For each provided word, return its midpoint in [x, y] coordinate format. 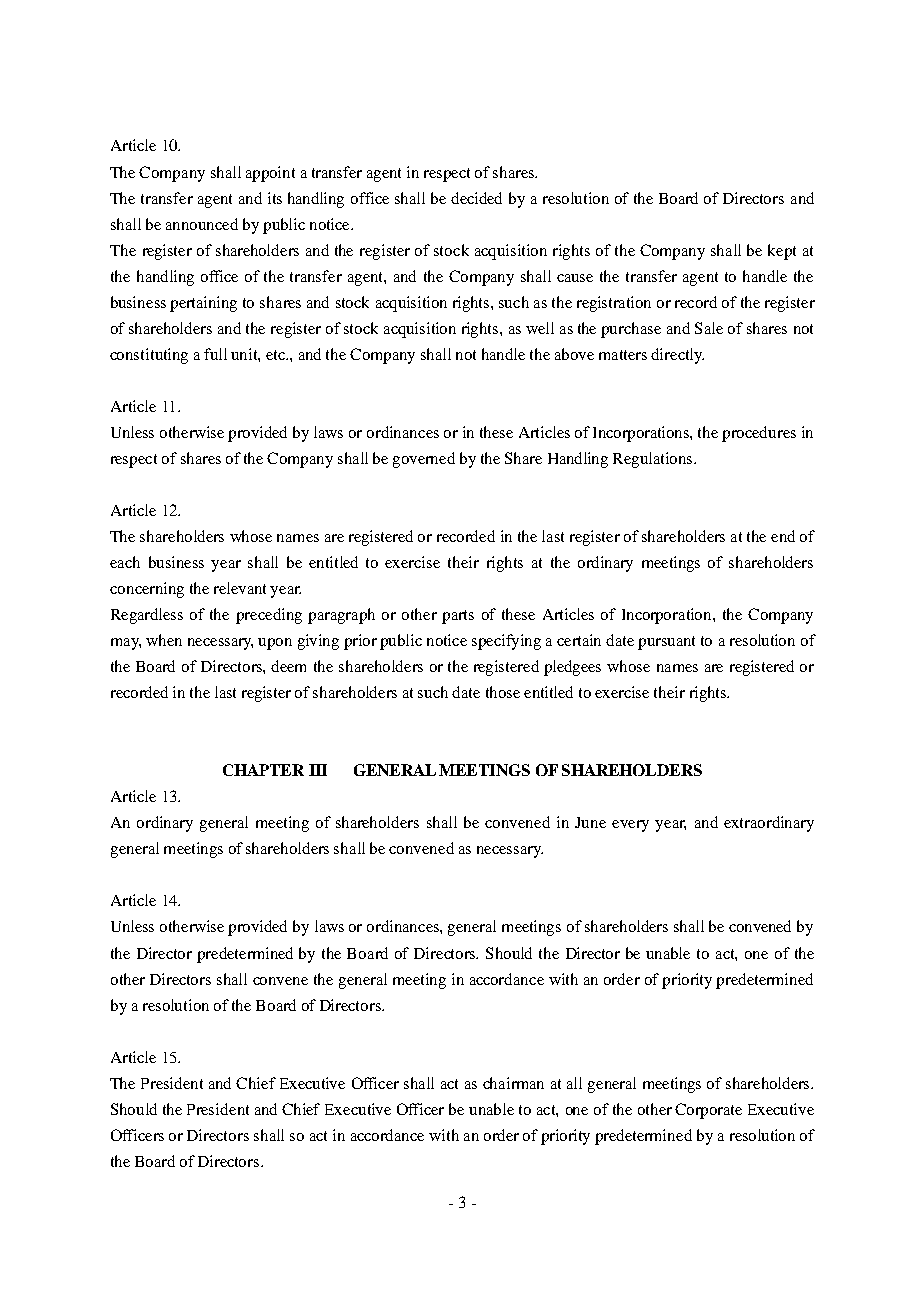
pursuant [666, 643]
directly [677, 356]
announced [202, 224]
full [215, 354]
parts [458, 617]
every [630, 826]
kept [782, 252]
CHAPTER [263, 770]
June [590, 822]
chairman [513, 1083]
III [318, 770]
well [540, 328]
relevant [240, 588]
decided [476, 198]
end [783, 536]
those [503, 692]
